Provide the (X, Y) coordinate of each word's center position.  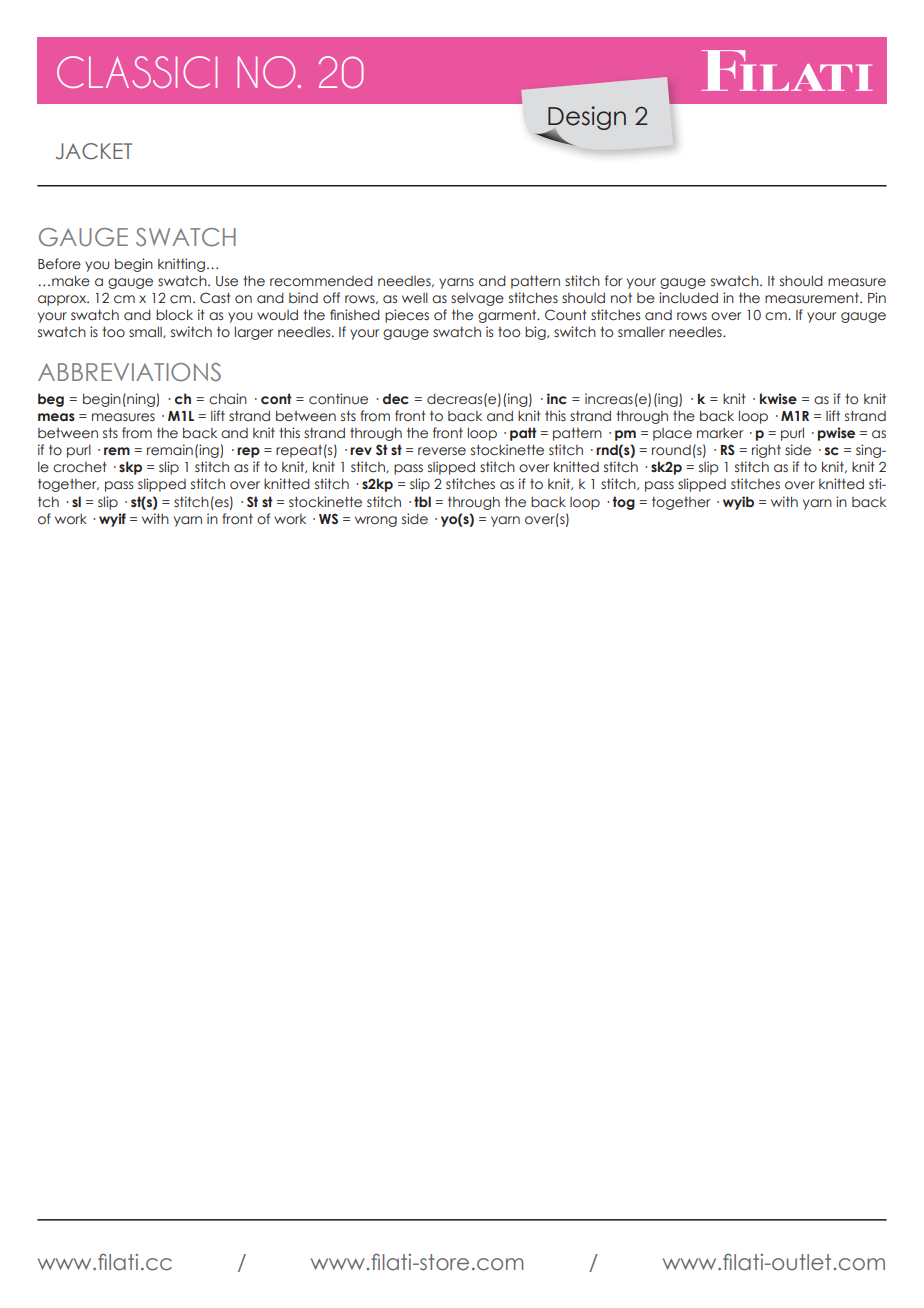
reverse (442, 451)
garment (508, 316)
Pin (877, 297)
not (621, 298)
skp (130, 468)
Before (59, 264)
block (174, 315)
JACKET (94, 151)
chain (228, 398)
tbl (422, 501)
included (688, 298)
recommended (321, 281)
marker (720, 433)
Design (586, 119)
